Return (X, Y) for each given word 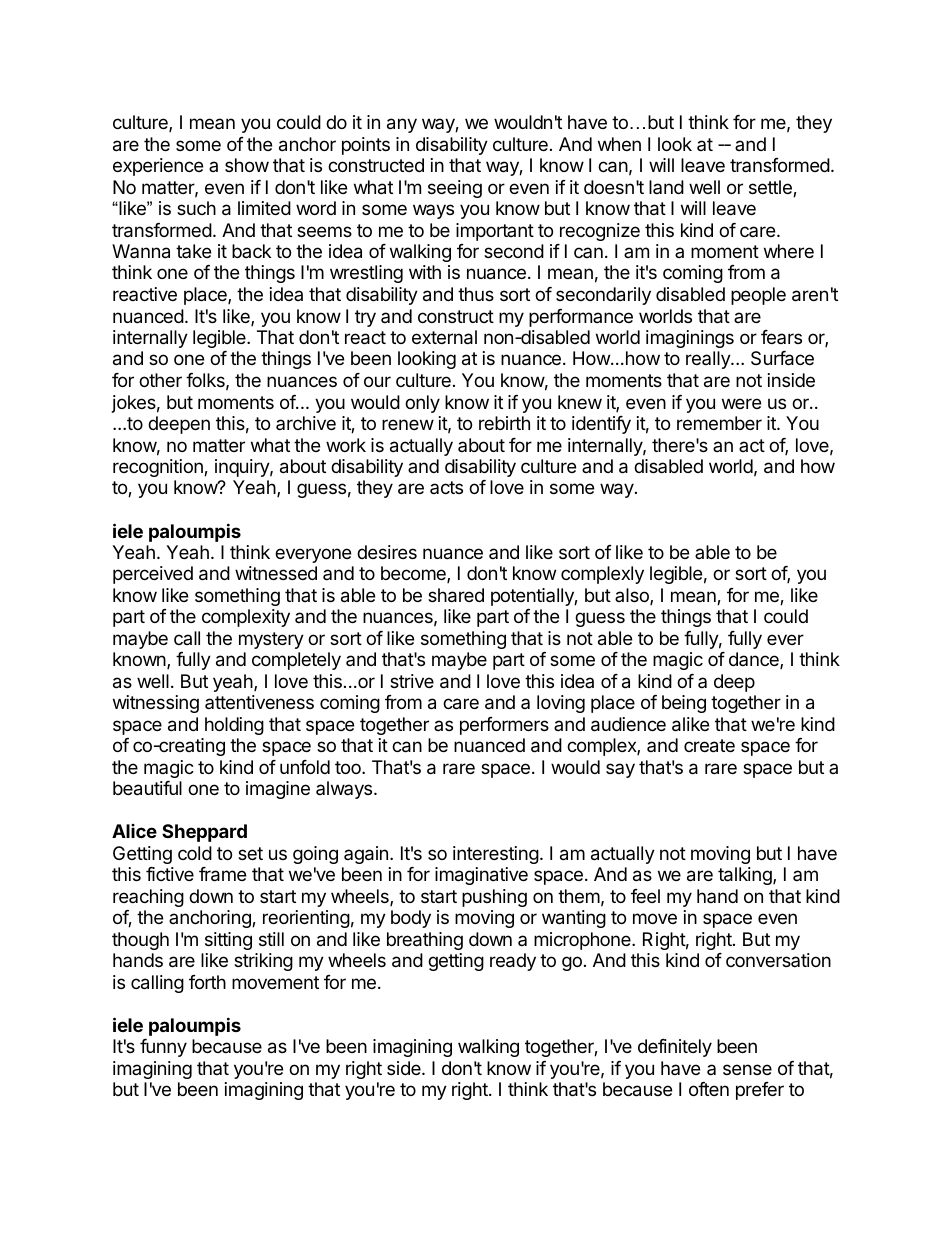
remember (719, 423)
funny (163, 1048)
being (684, 704)
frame (222, 874)
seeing (455, 189)
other (160, 380)
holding (234, 726)
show (247, 165)
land (666, 187)
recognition (159, 468)
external (444, 337)
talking (746, 876)
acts (446, 487)
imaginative (481, 876)
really (709, 360)
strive (412, 681)
